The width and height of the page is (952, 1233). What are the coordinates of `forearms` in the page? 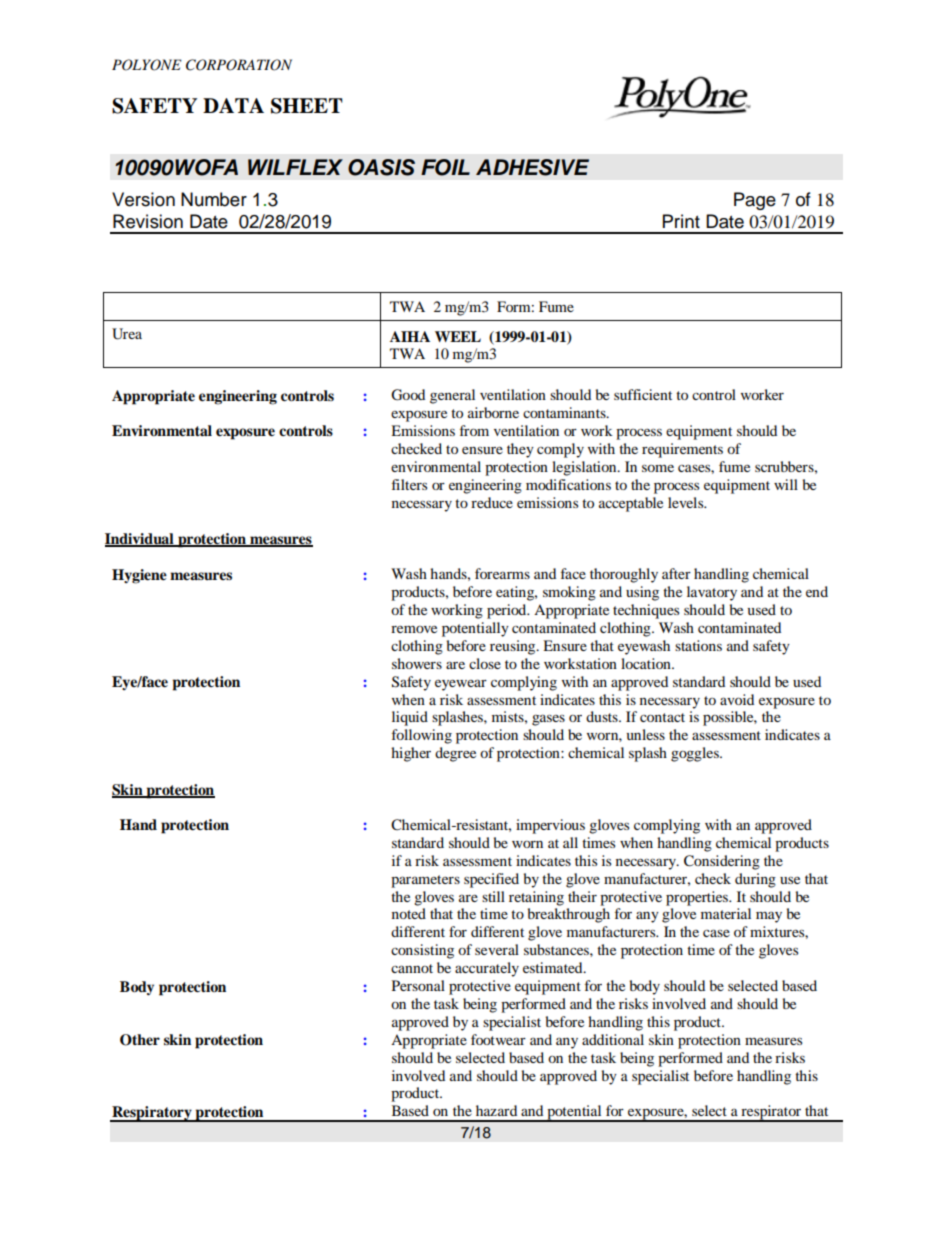 It's located at (502, 573).
